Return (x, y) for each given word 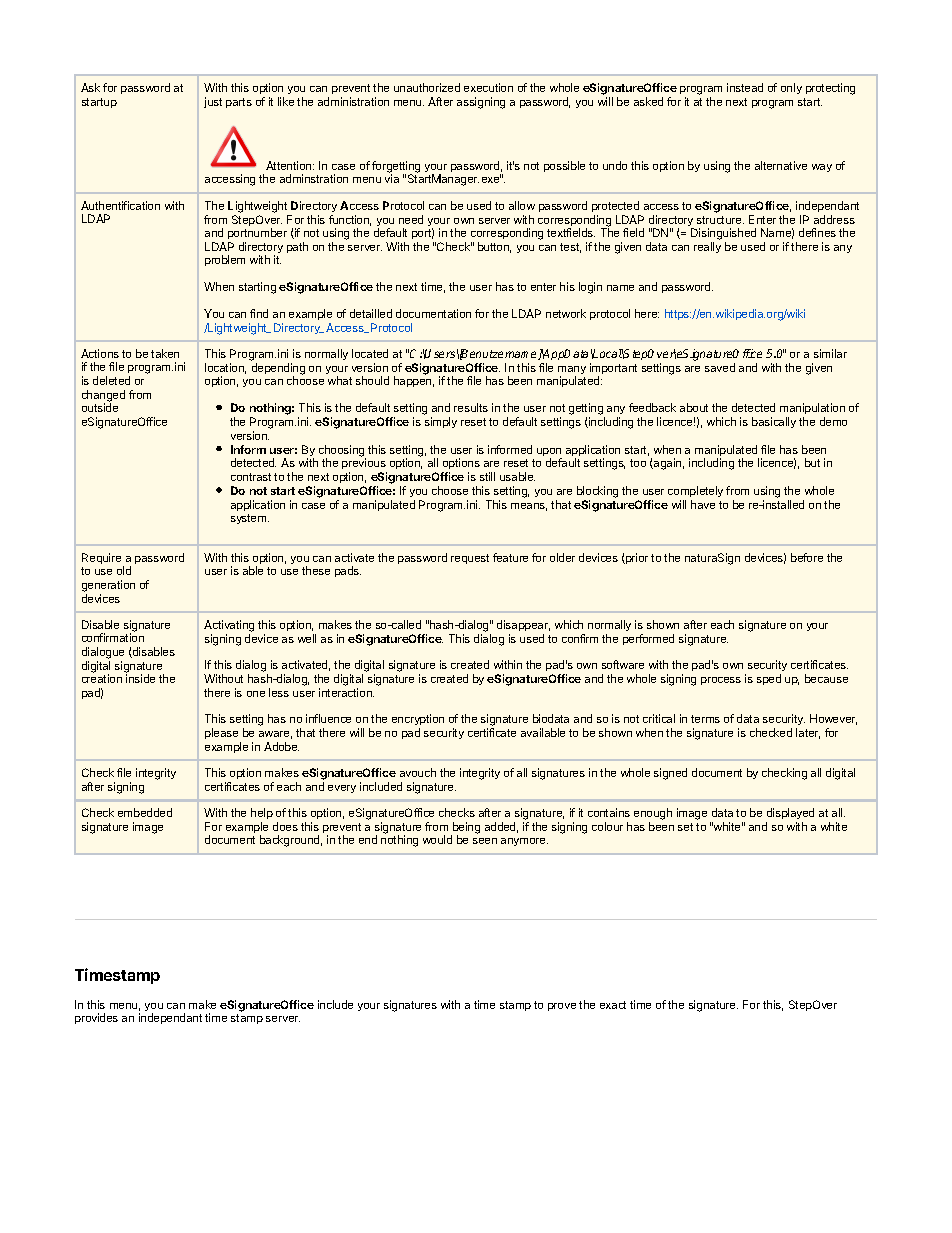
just (213, 102)
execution (488, 87)
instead (745, 87)
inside (140, 678)
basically (774, 422)
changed (103, 397)
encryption (418, 721)
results (471, 407)
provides (96, 1018)
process (721, 681)
